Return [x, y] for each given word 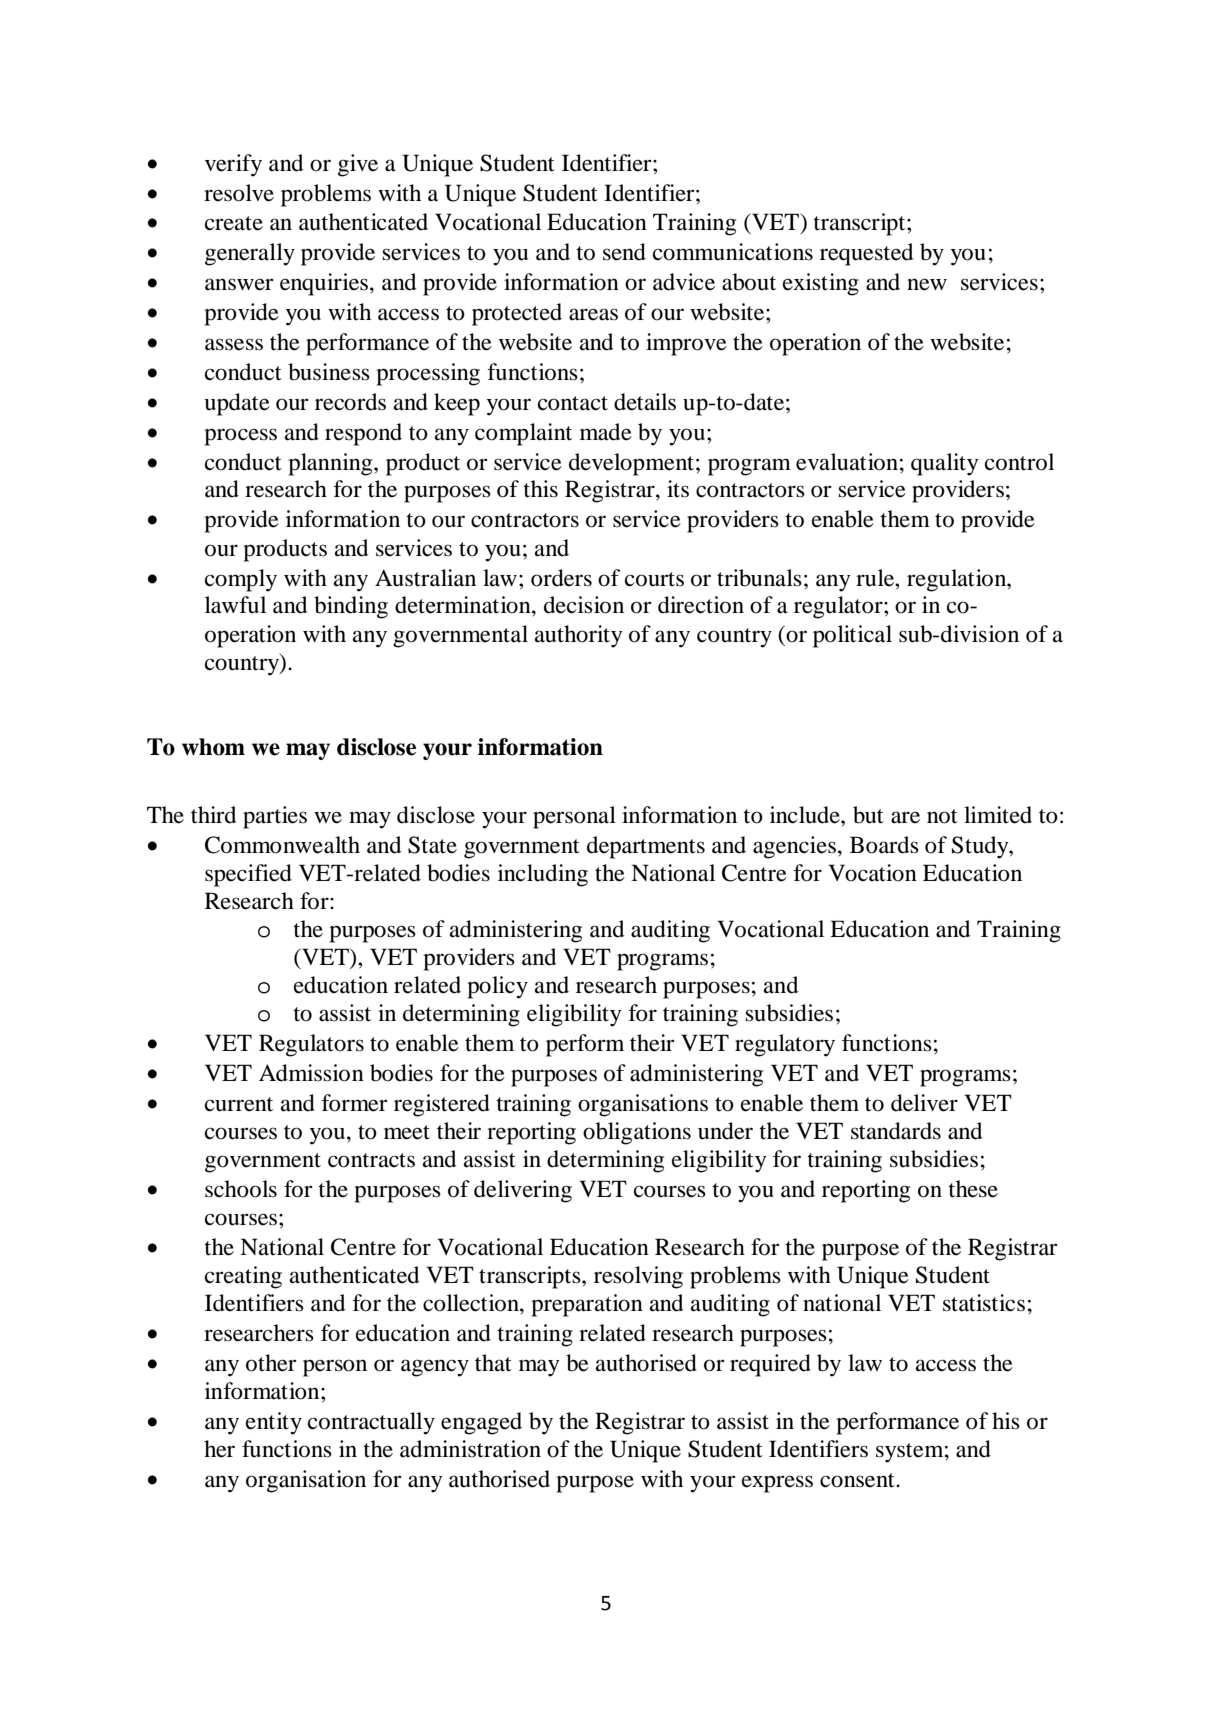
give [358, 165]
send [624, 252]
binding [351, 607]
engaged [481, 1423]
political [852, 636]
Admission [311, 1073]
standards [896, 1131]
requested [866, 254]
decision [584, 605]
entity [274, 1423]
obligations [637, 1133]
